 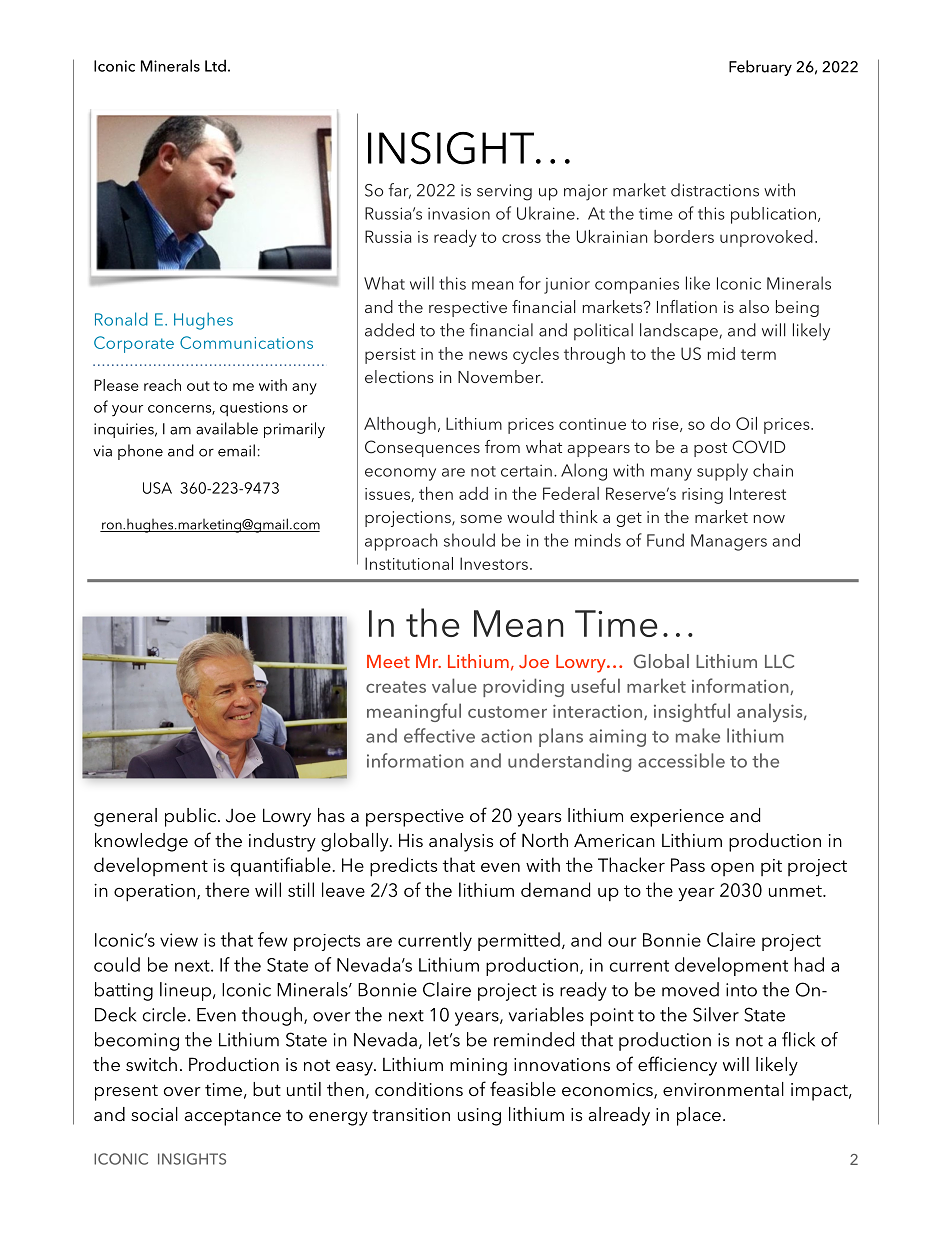 What do you see at coordinates (157, 488) in the screenshot?
I see `USA` at bounding box center [157, 488].
